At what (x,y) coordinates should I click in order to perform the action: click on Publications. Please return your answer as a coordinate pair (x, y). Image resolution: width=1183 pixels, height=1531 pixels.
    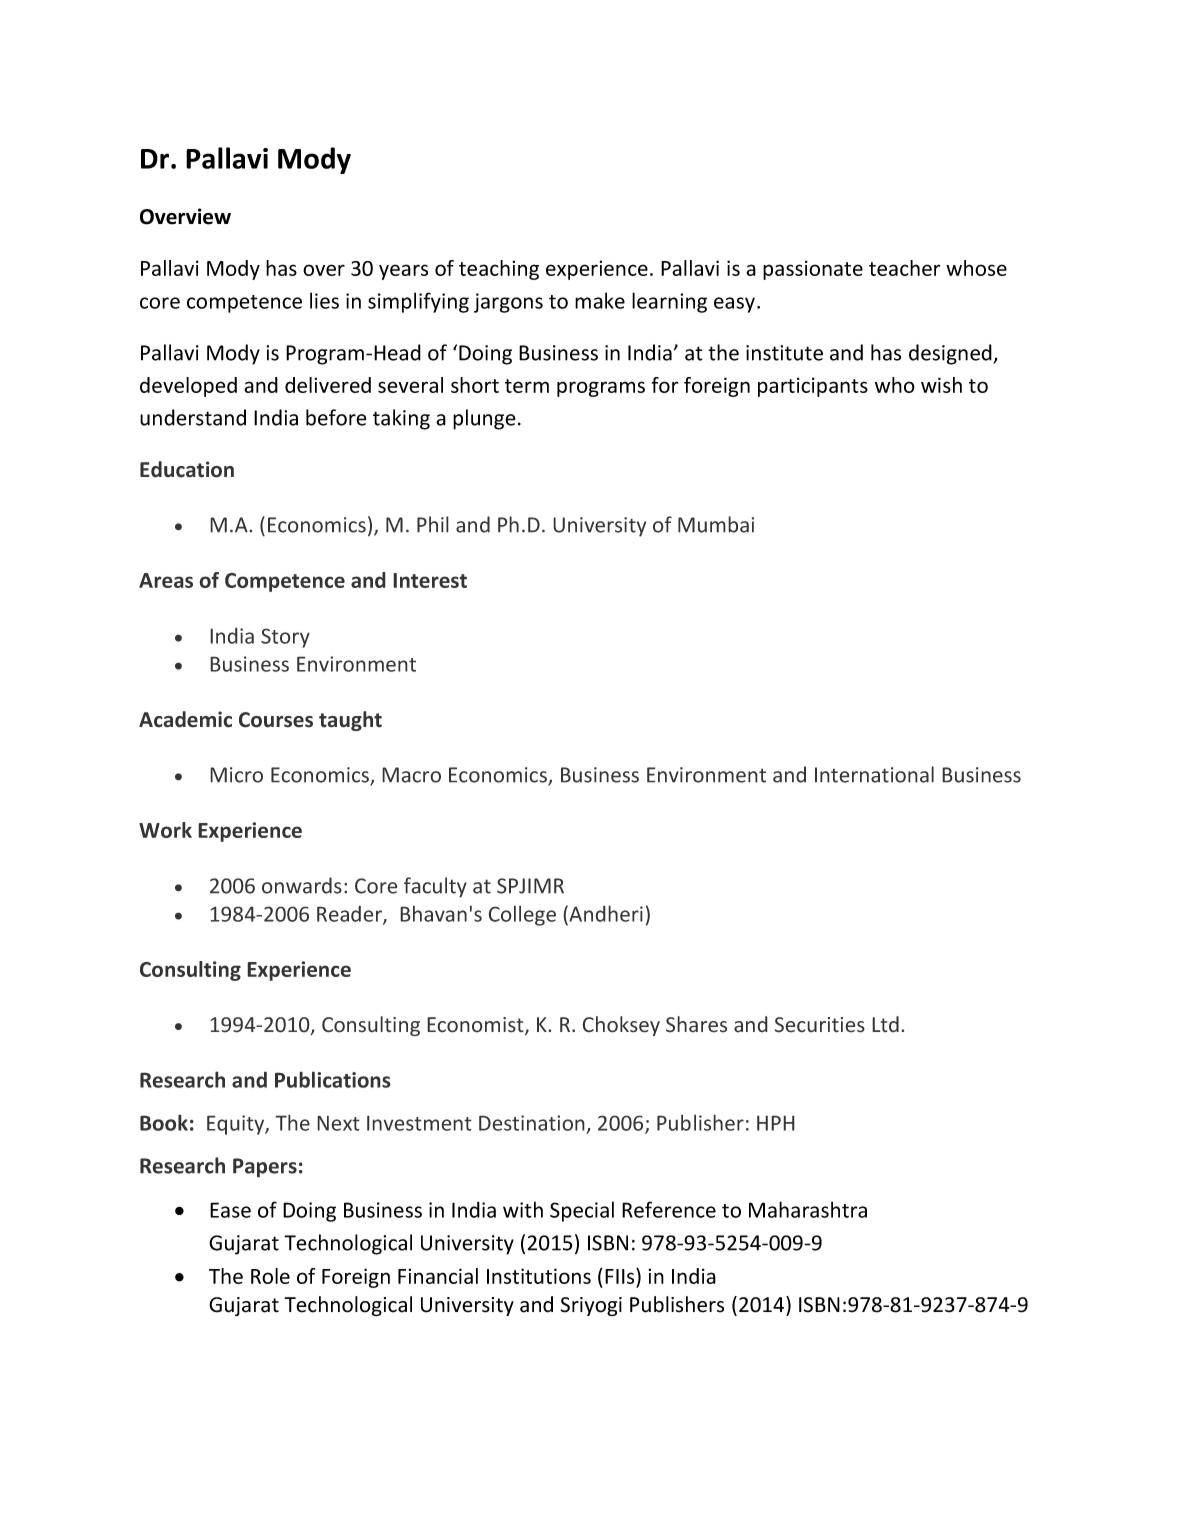
    Looking at the image, I should click on (333, 1079).
